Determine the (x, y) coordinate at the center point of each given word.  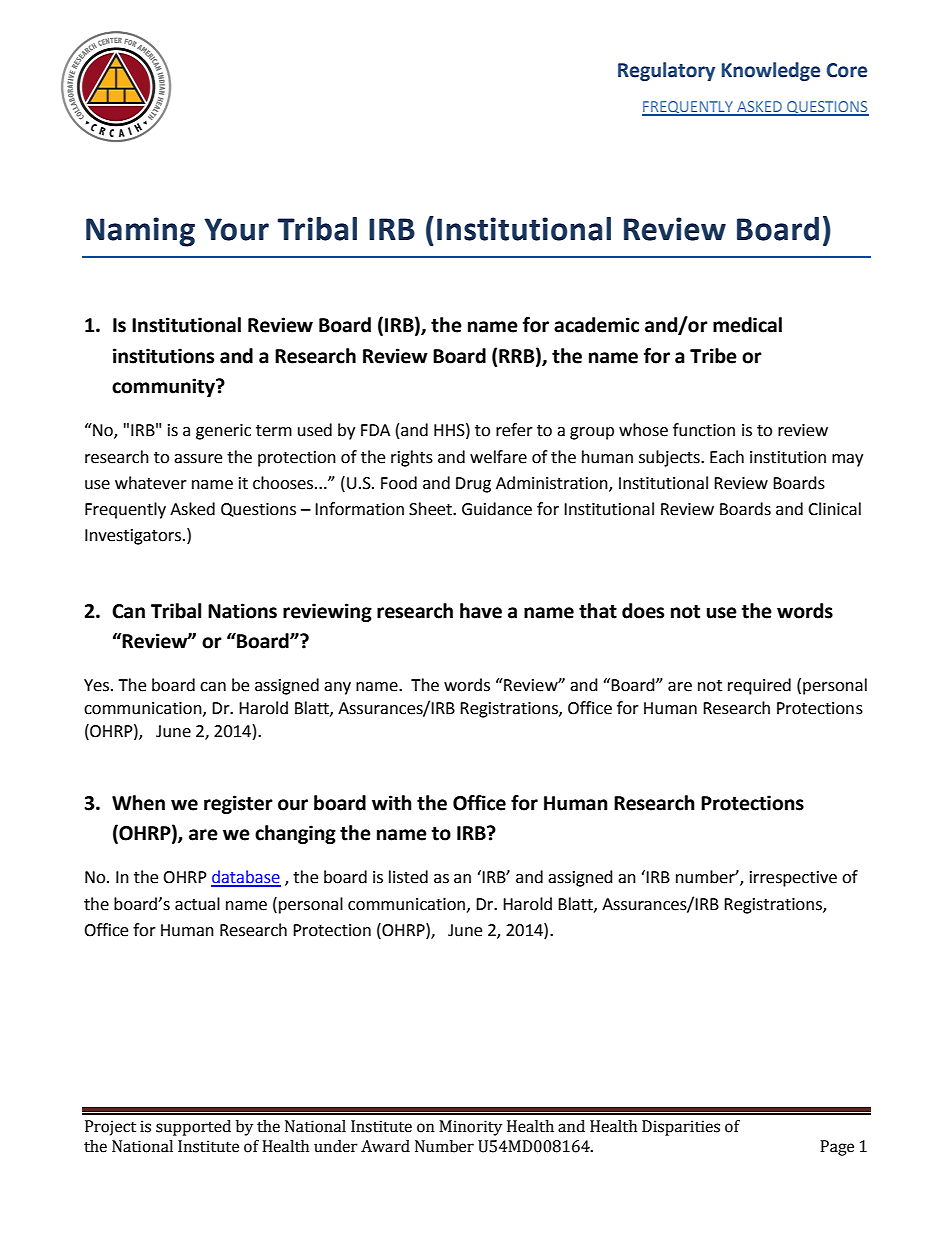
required (759, 686)
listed (408, 877)
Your (236, 229)
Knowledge (771, 71)
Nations (242, 611)
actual (197, 904)
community (164, 387)
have (481, 611)
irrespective (793, 879)
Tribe (713, 356)
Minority (471, 1128)
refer (514, 430)
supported (193, 1128)
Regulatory (666, 71)
